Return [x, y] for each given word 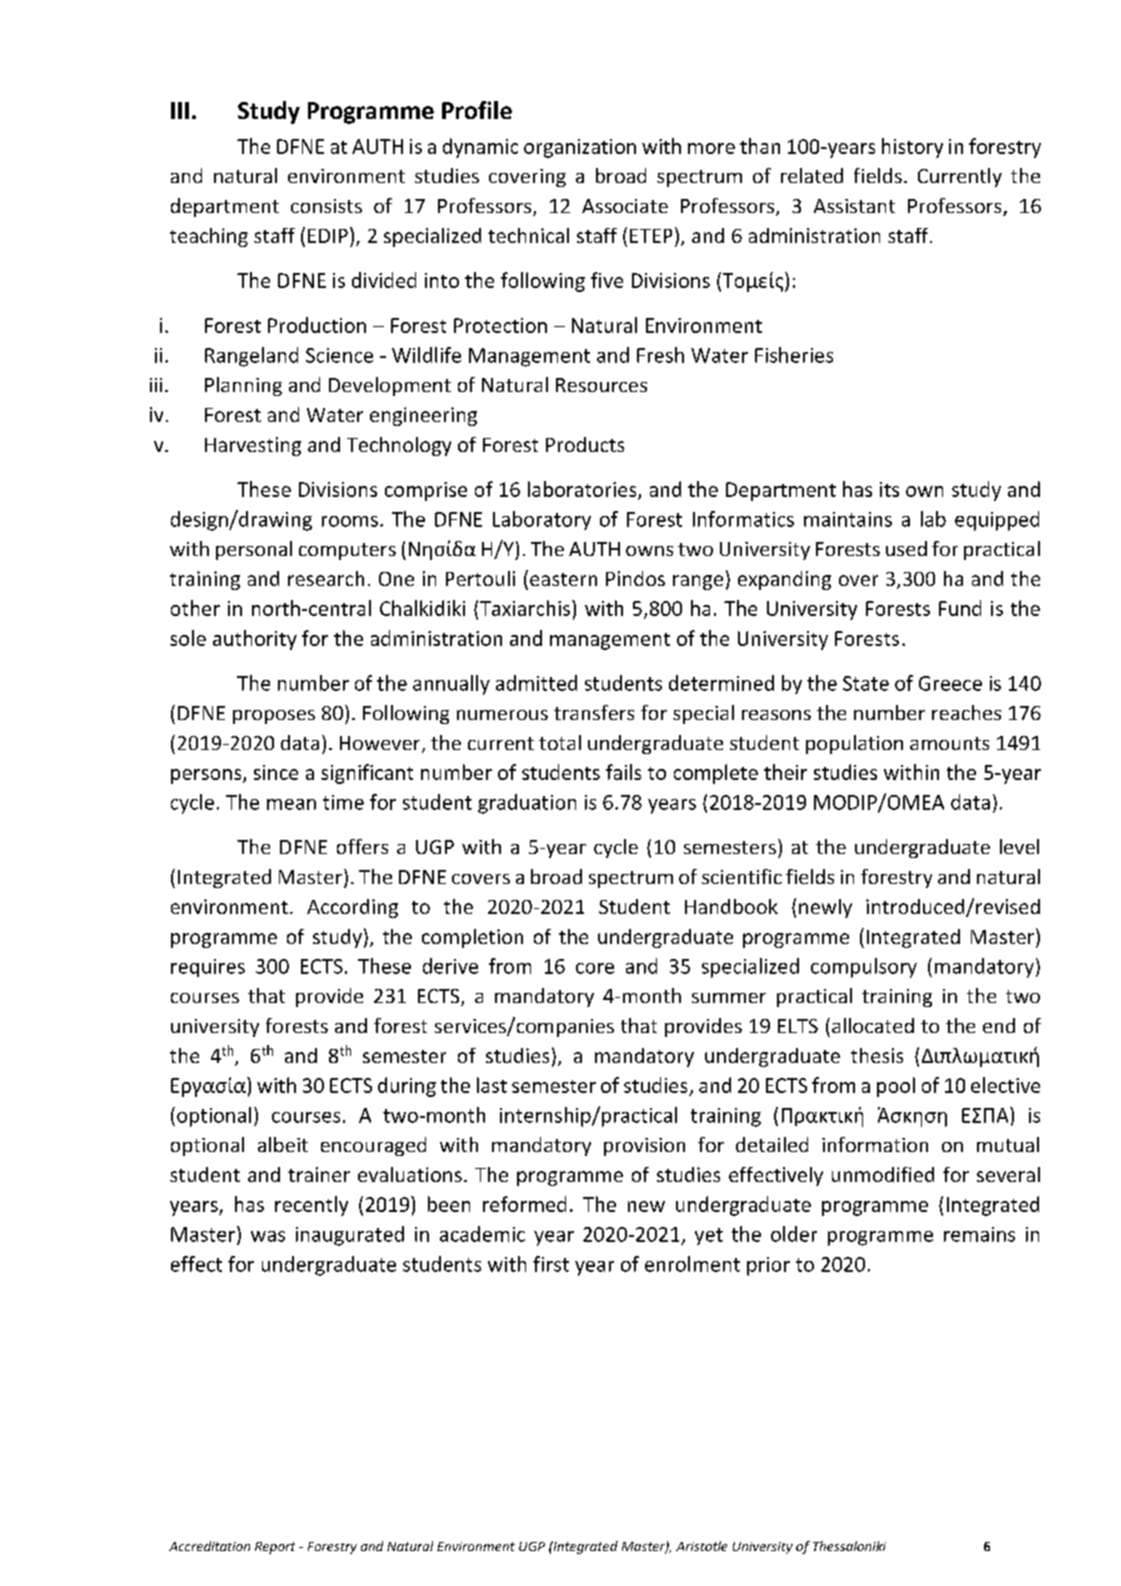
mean [291, 804]
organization [580, 148]
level [1019, 846]
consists [326, 206]
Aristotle [701, 1546]
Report [275, 1548]
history [912, 148]
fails [623, 772]
